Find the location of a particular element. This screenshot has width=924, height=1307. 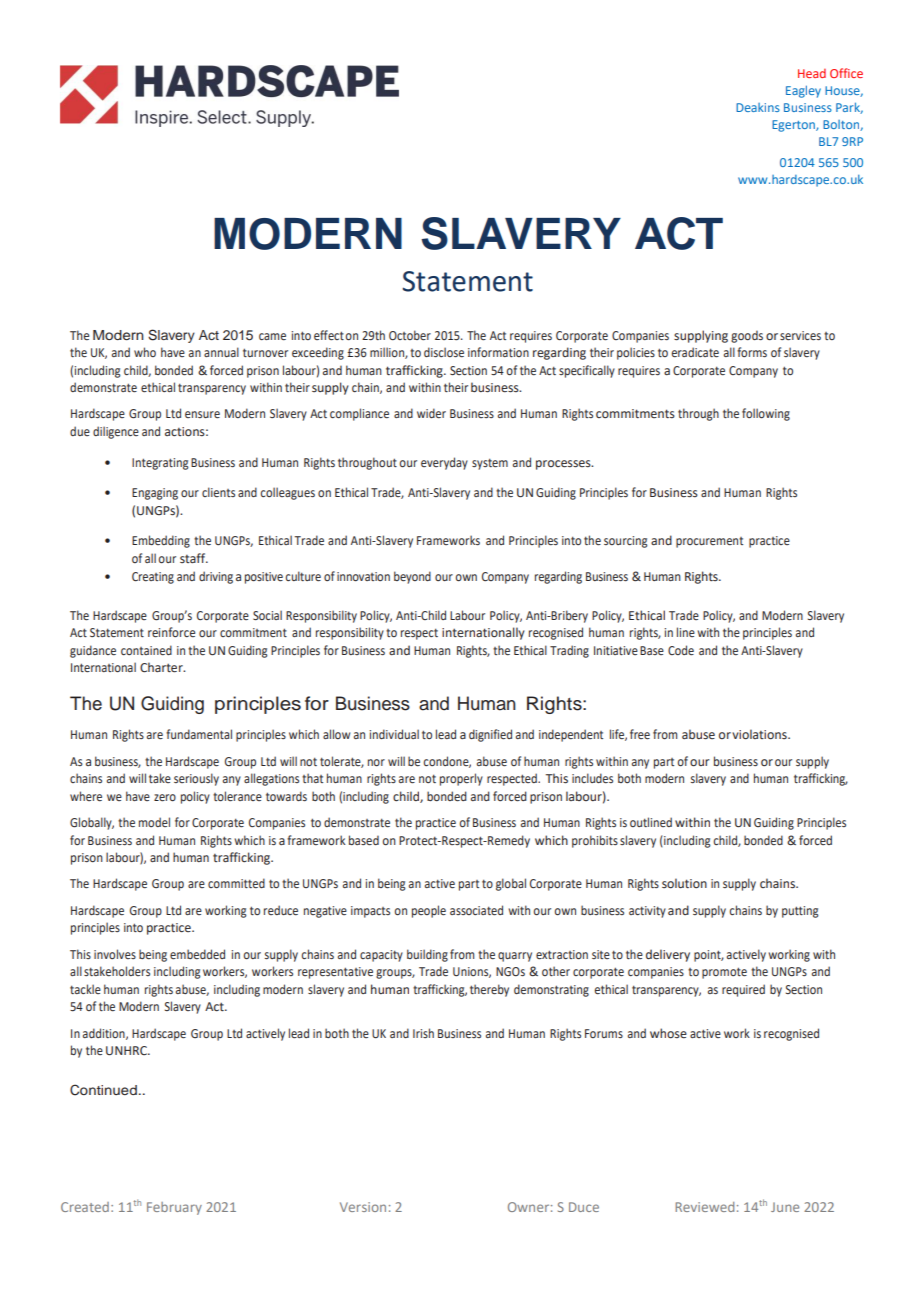

February is located at coordinates (174, 1208).
